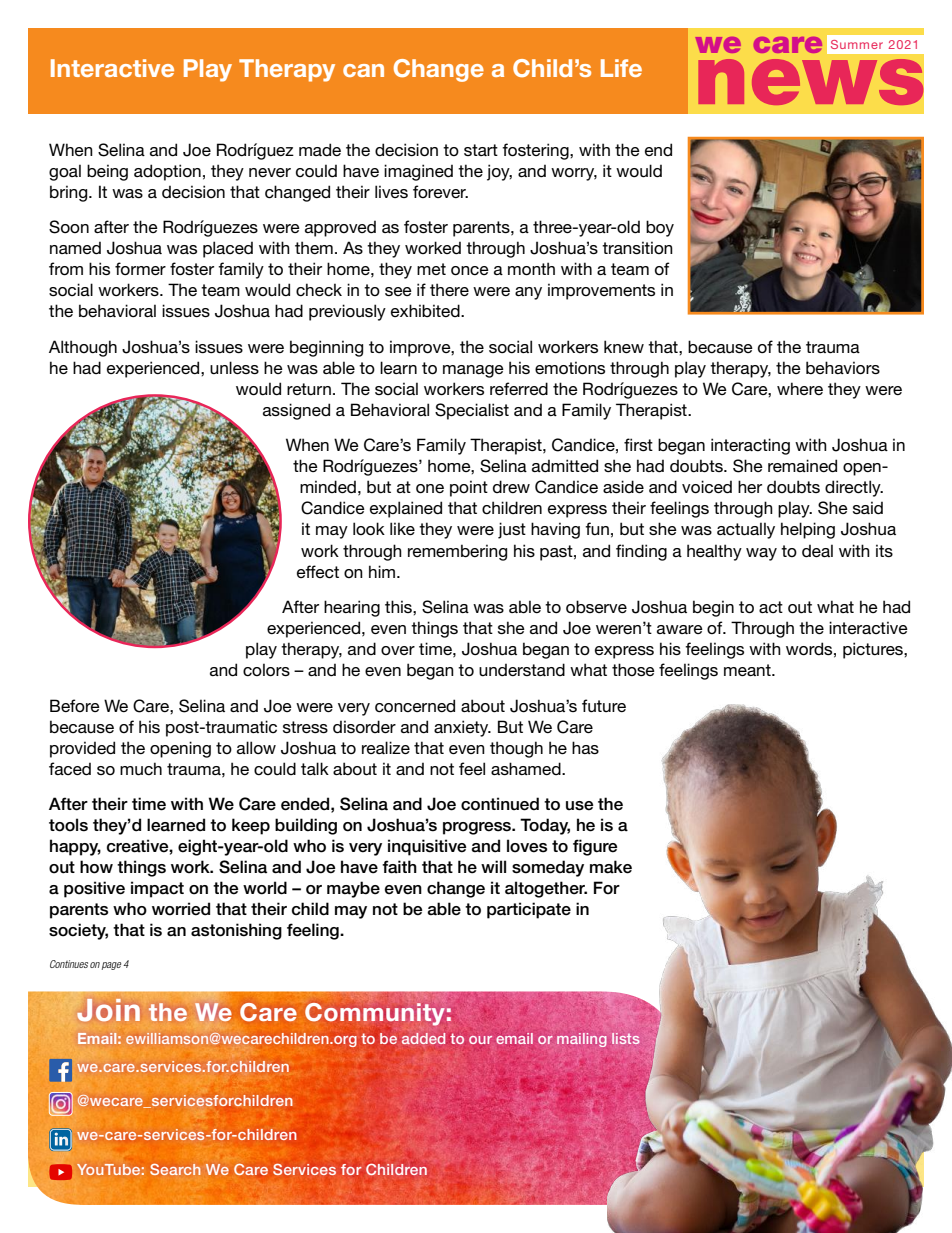  I want to click on Specialist, so click(472, 411).
